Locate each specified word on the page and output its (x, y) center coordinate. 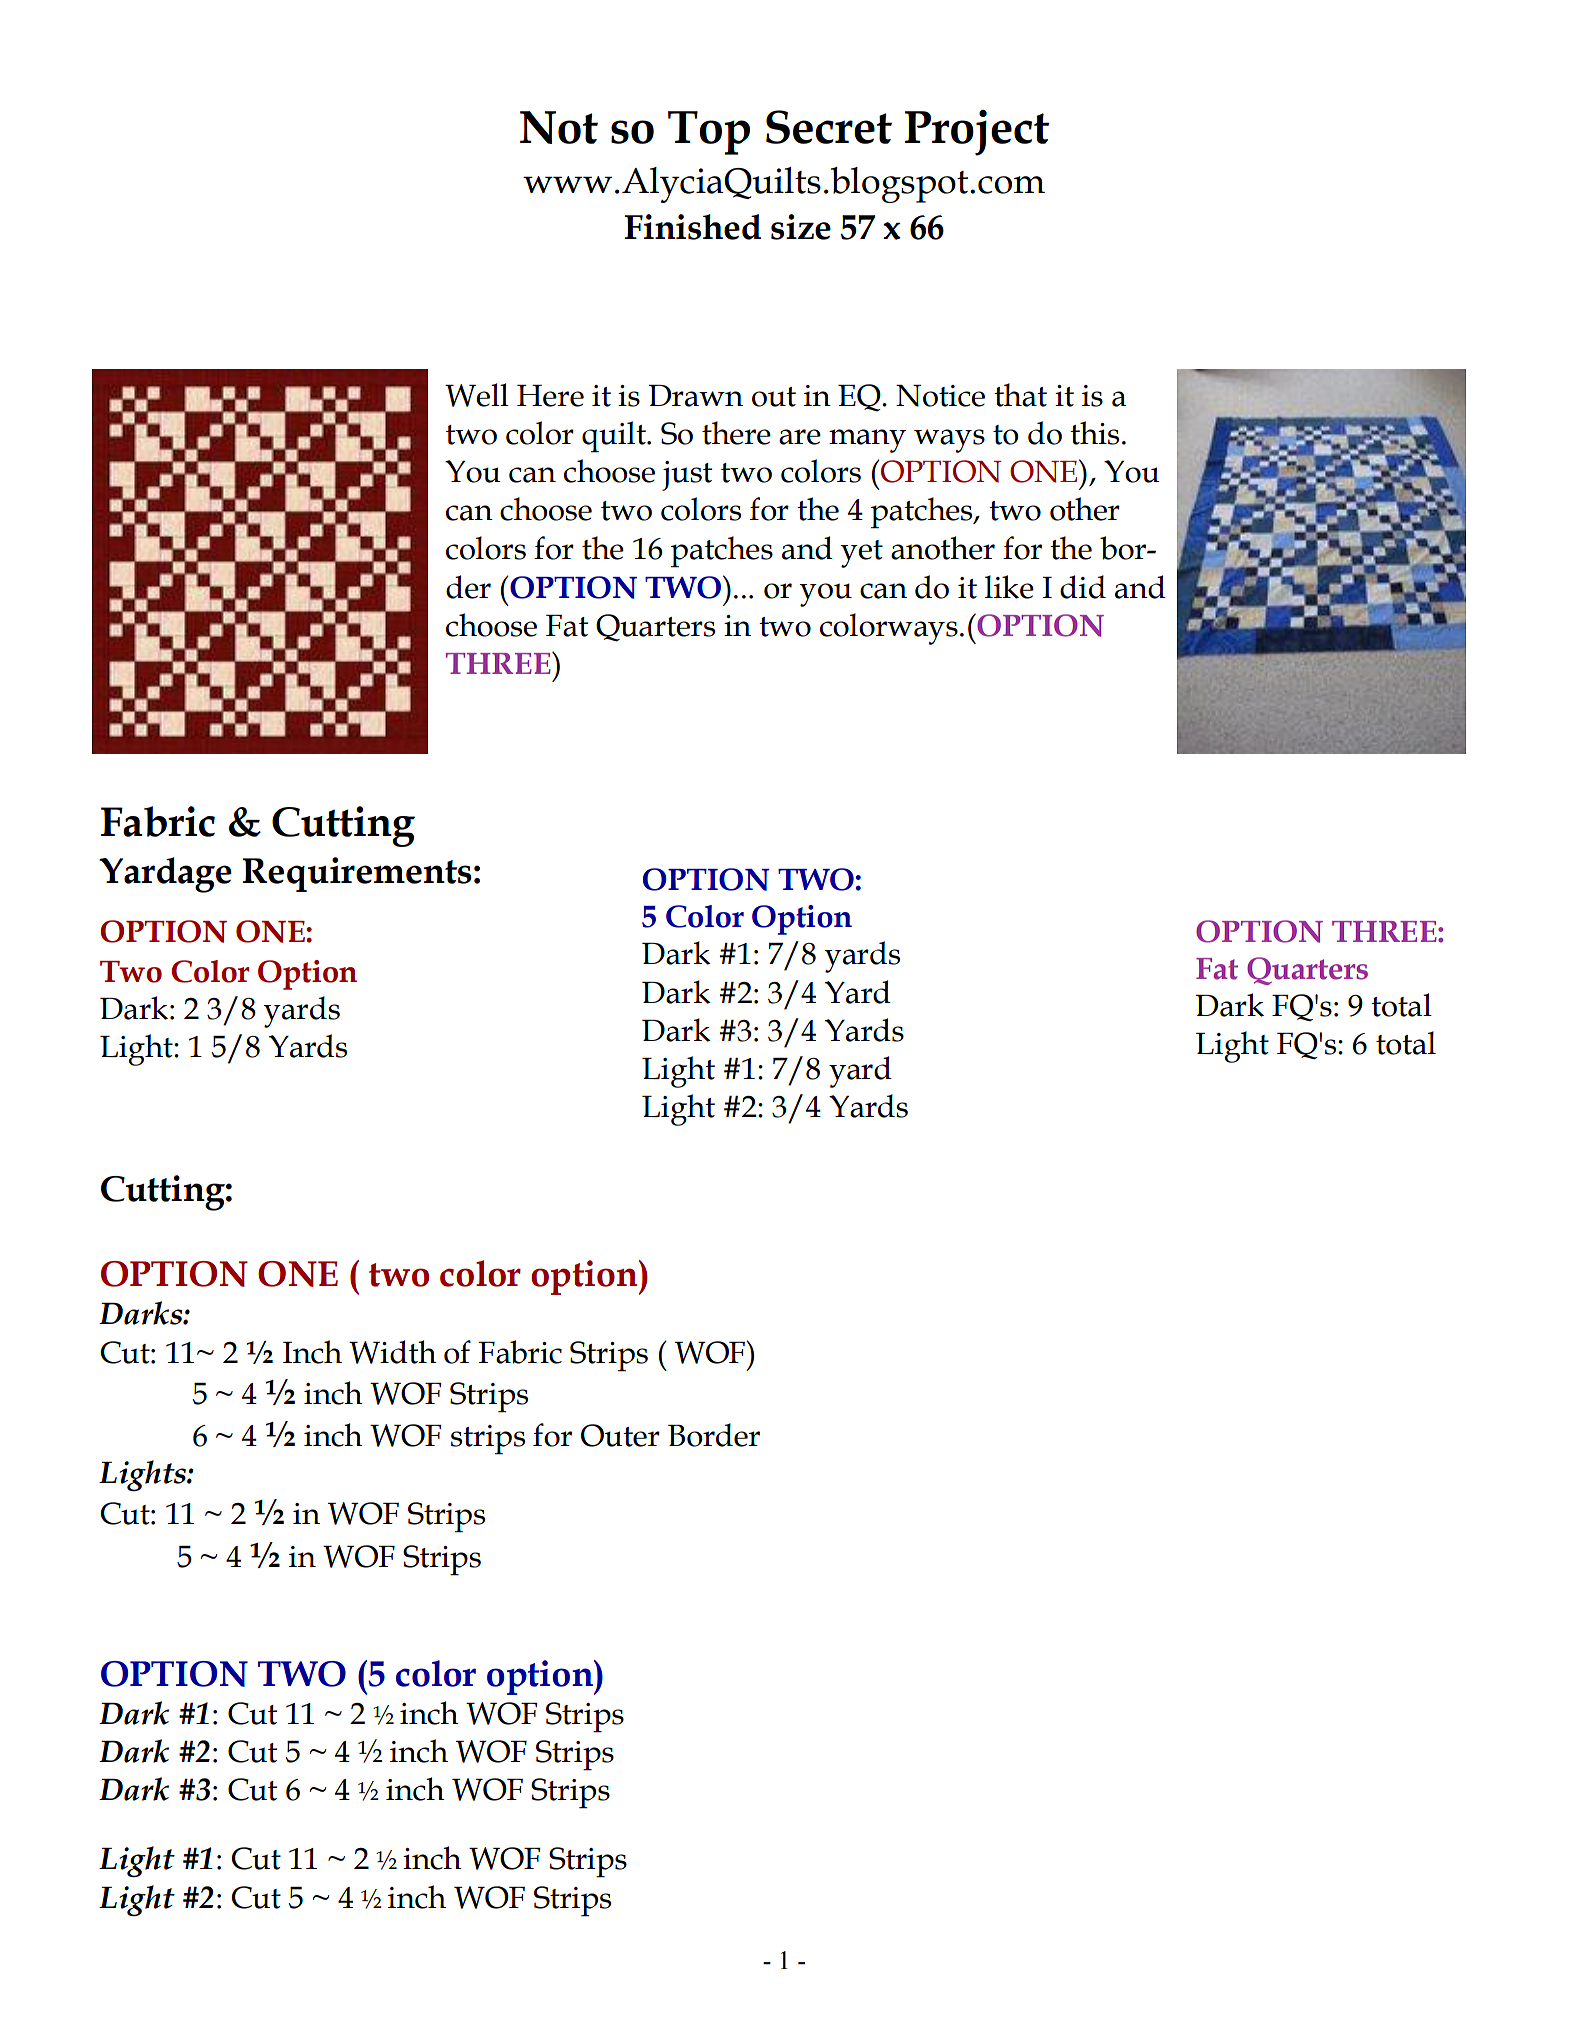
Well (477, 395)
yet (861, 554)
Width (393, 1352)
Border (714, 1435)
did (1083, 587)
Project (977, 133)
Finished (692, 227)
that (1020, 395)
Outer (620, 1435)
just (687, 476)
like (1009, 587)
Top (709, 133)
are (800, 437)
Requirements (357, 874)
